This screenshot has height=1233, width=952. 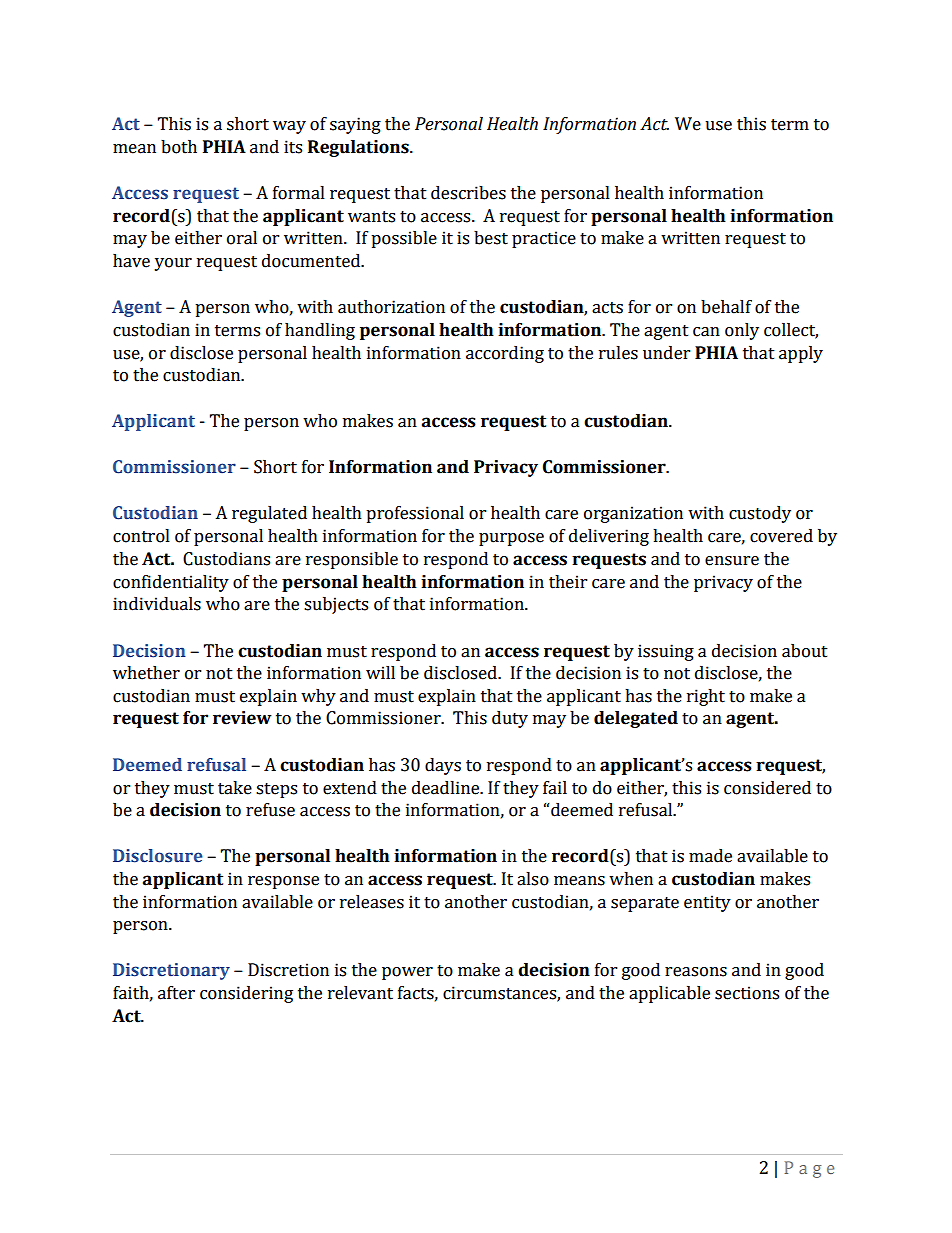 I want to click on right, so click(x=706, y=697).
